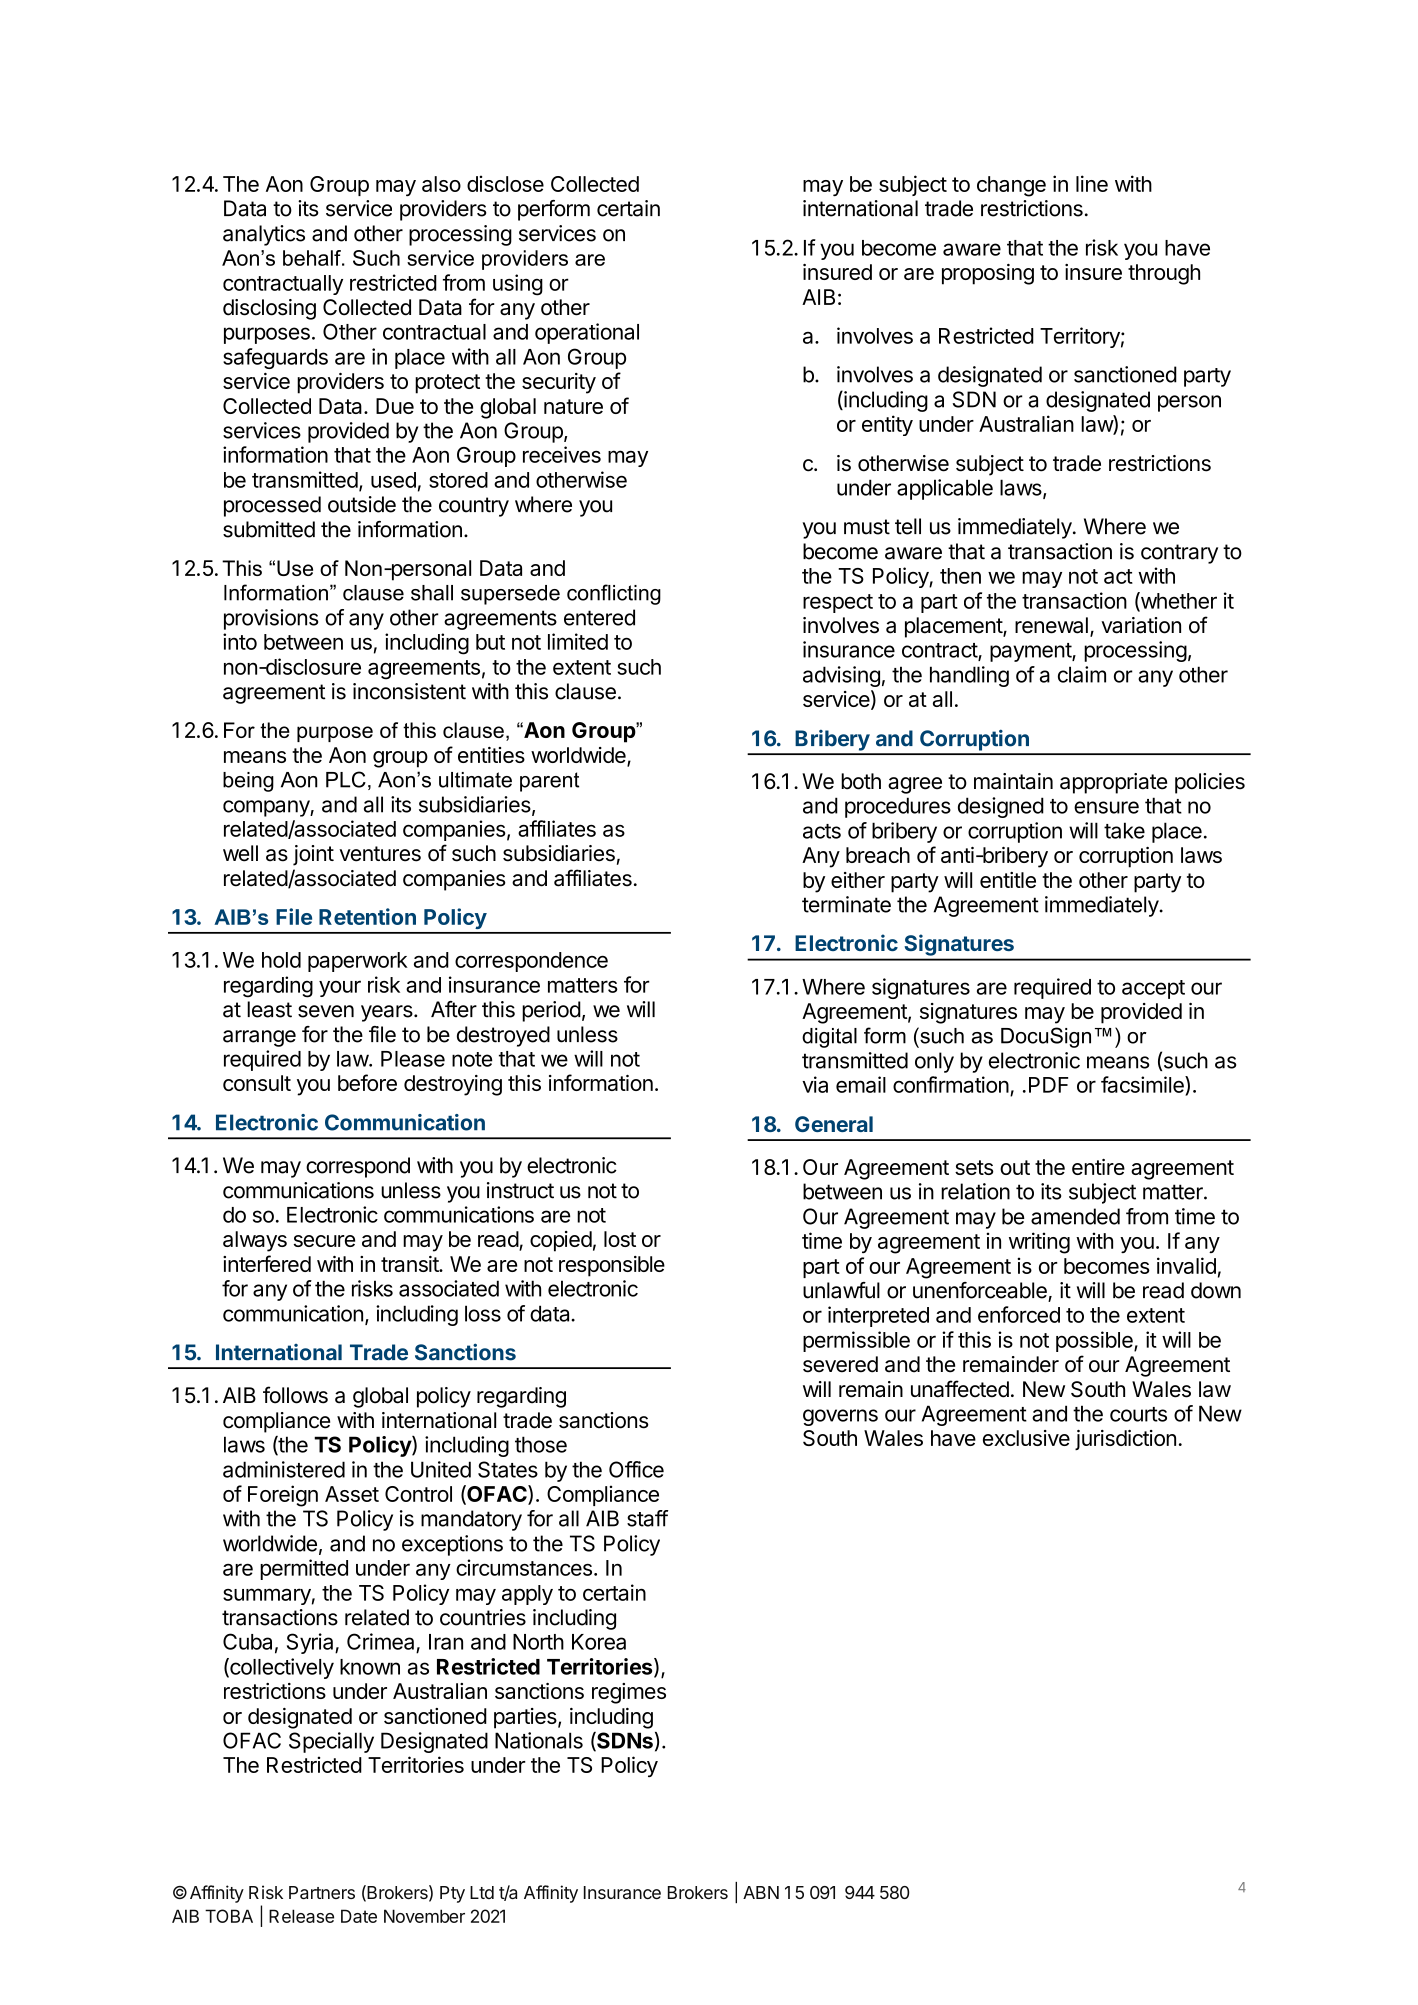 The image size is (1418, 2005). Describe the element at coordinates (1092, 183) in the screenshot. I see `line` at that location.
